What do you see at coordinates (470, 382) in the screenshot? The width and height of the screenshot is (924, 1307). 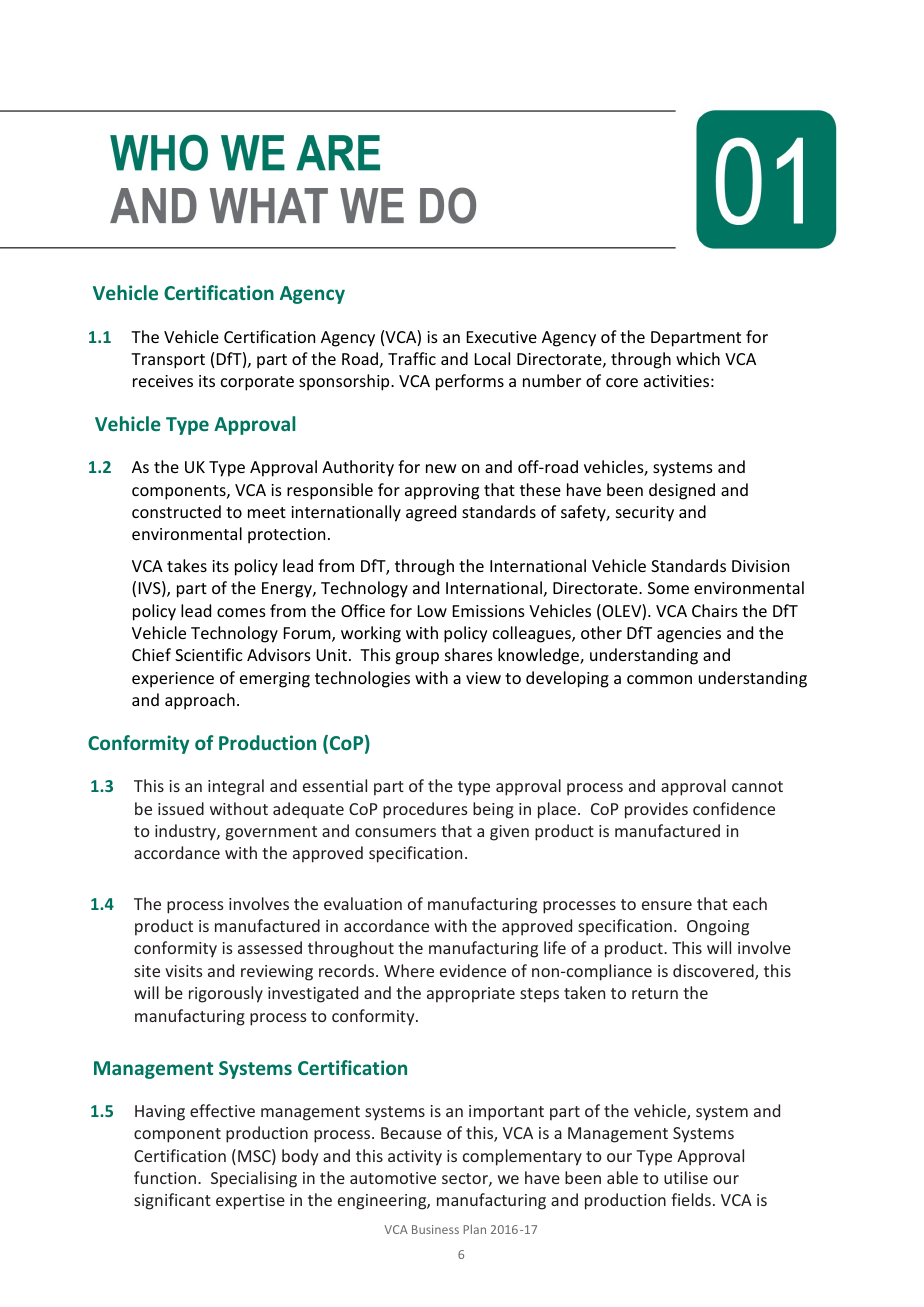 I see `performs` at bounding box center [470, 382].
